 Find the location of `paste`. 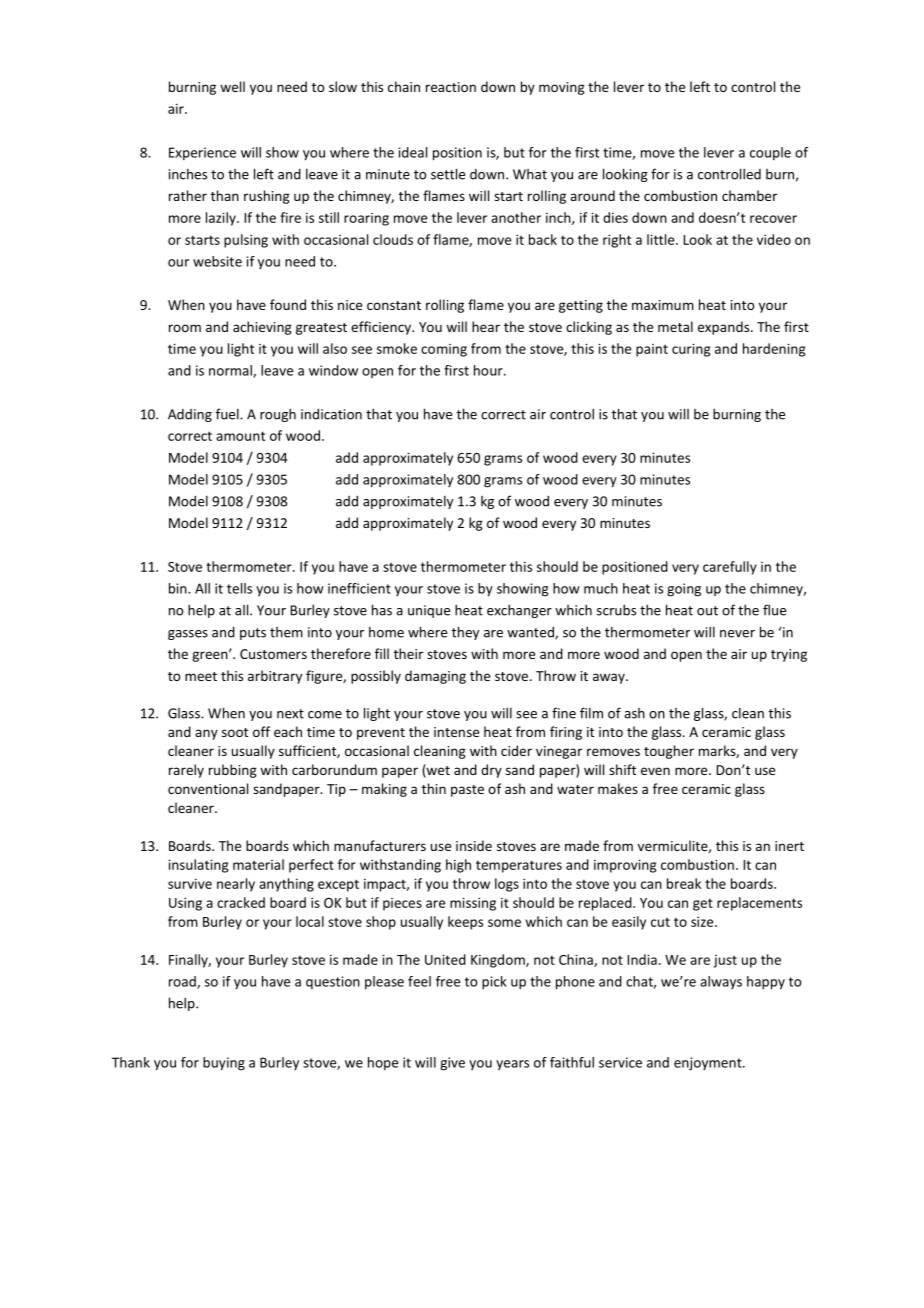

paste is located at coordinates (467, 791).
